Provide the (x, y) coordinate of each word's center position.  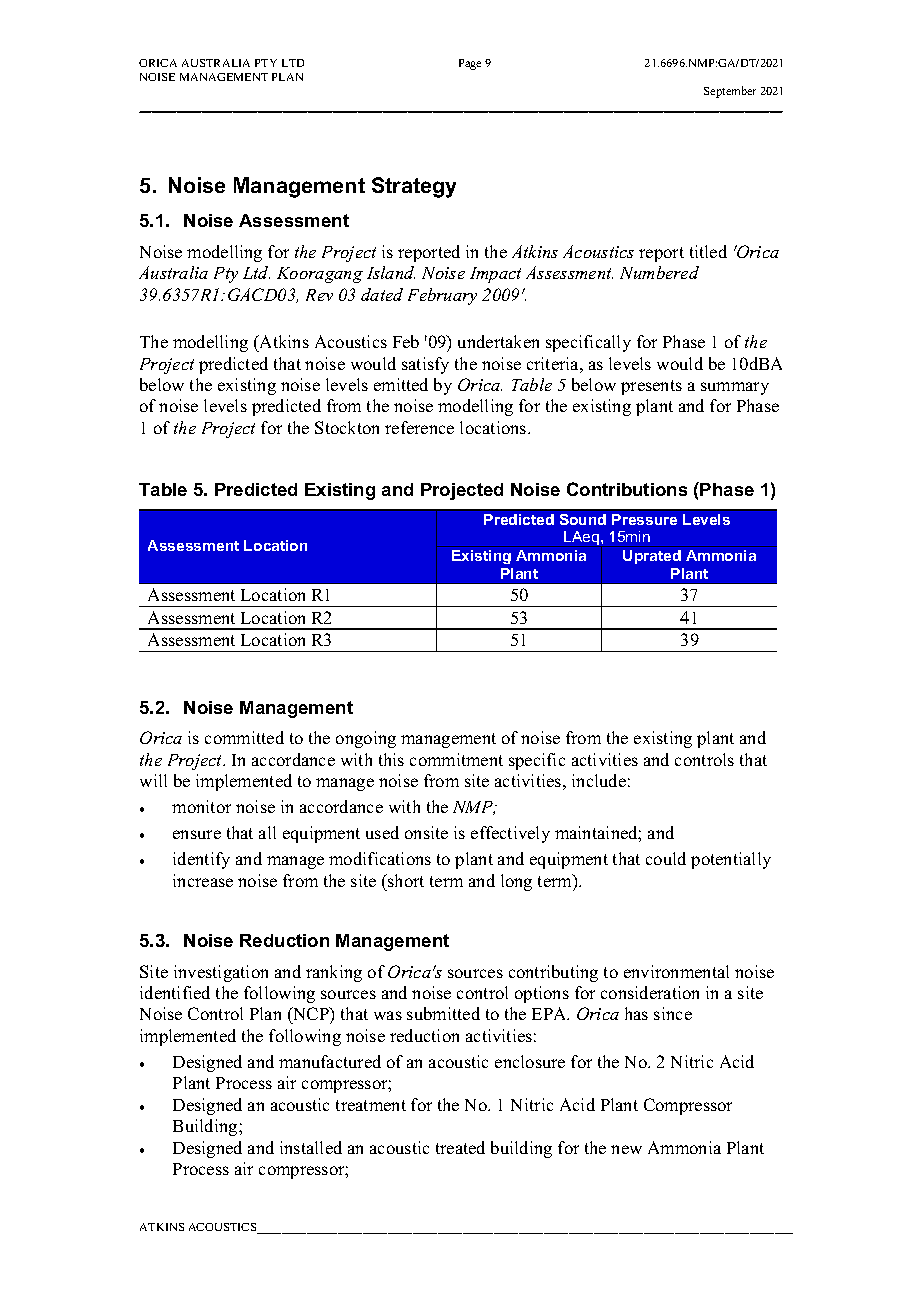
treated (460, 1147)
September (730, 92)
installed (311, 1147)
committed (244, 737)
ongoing (366, 739)
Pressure (644, 519)
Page (470, 64)
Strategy (414, 187)
